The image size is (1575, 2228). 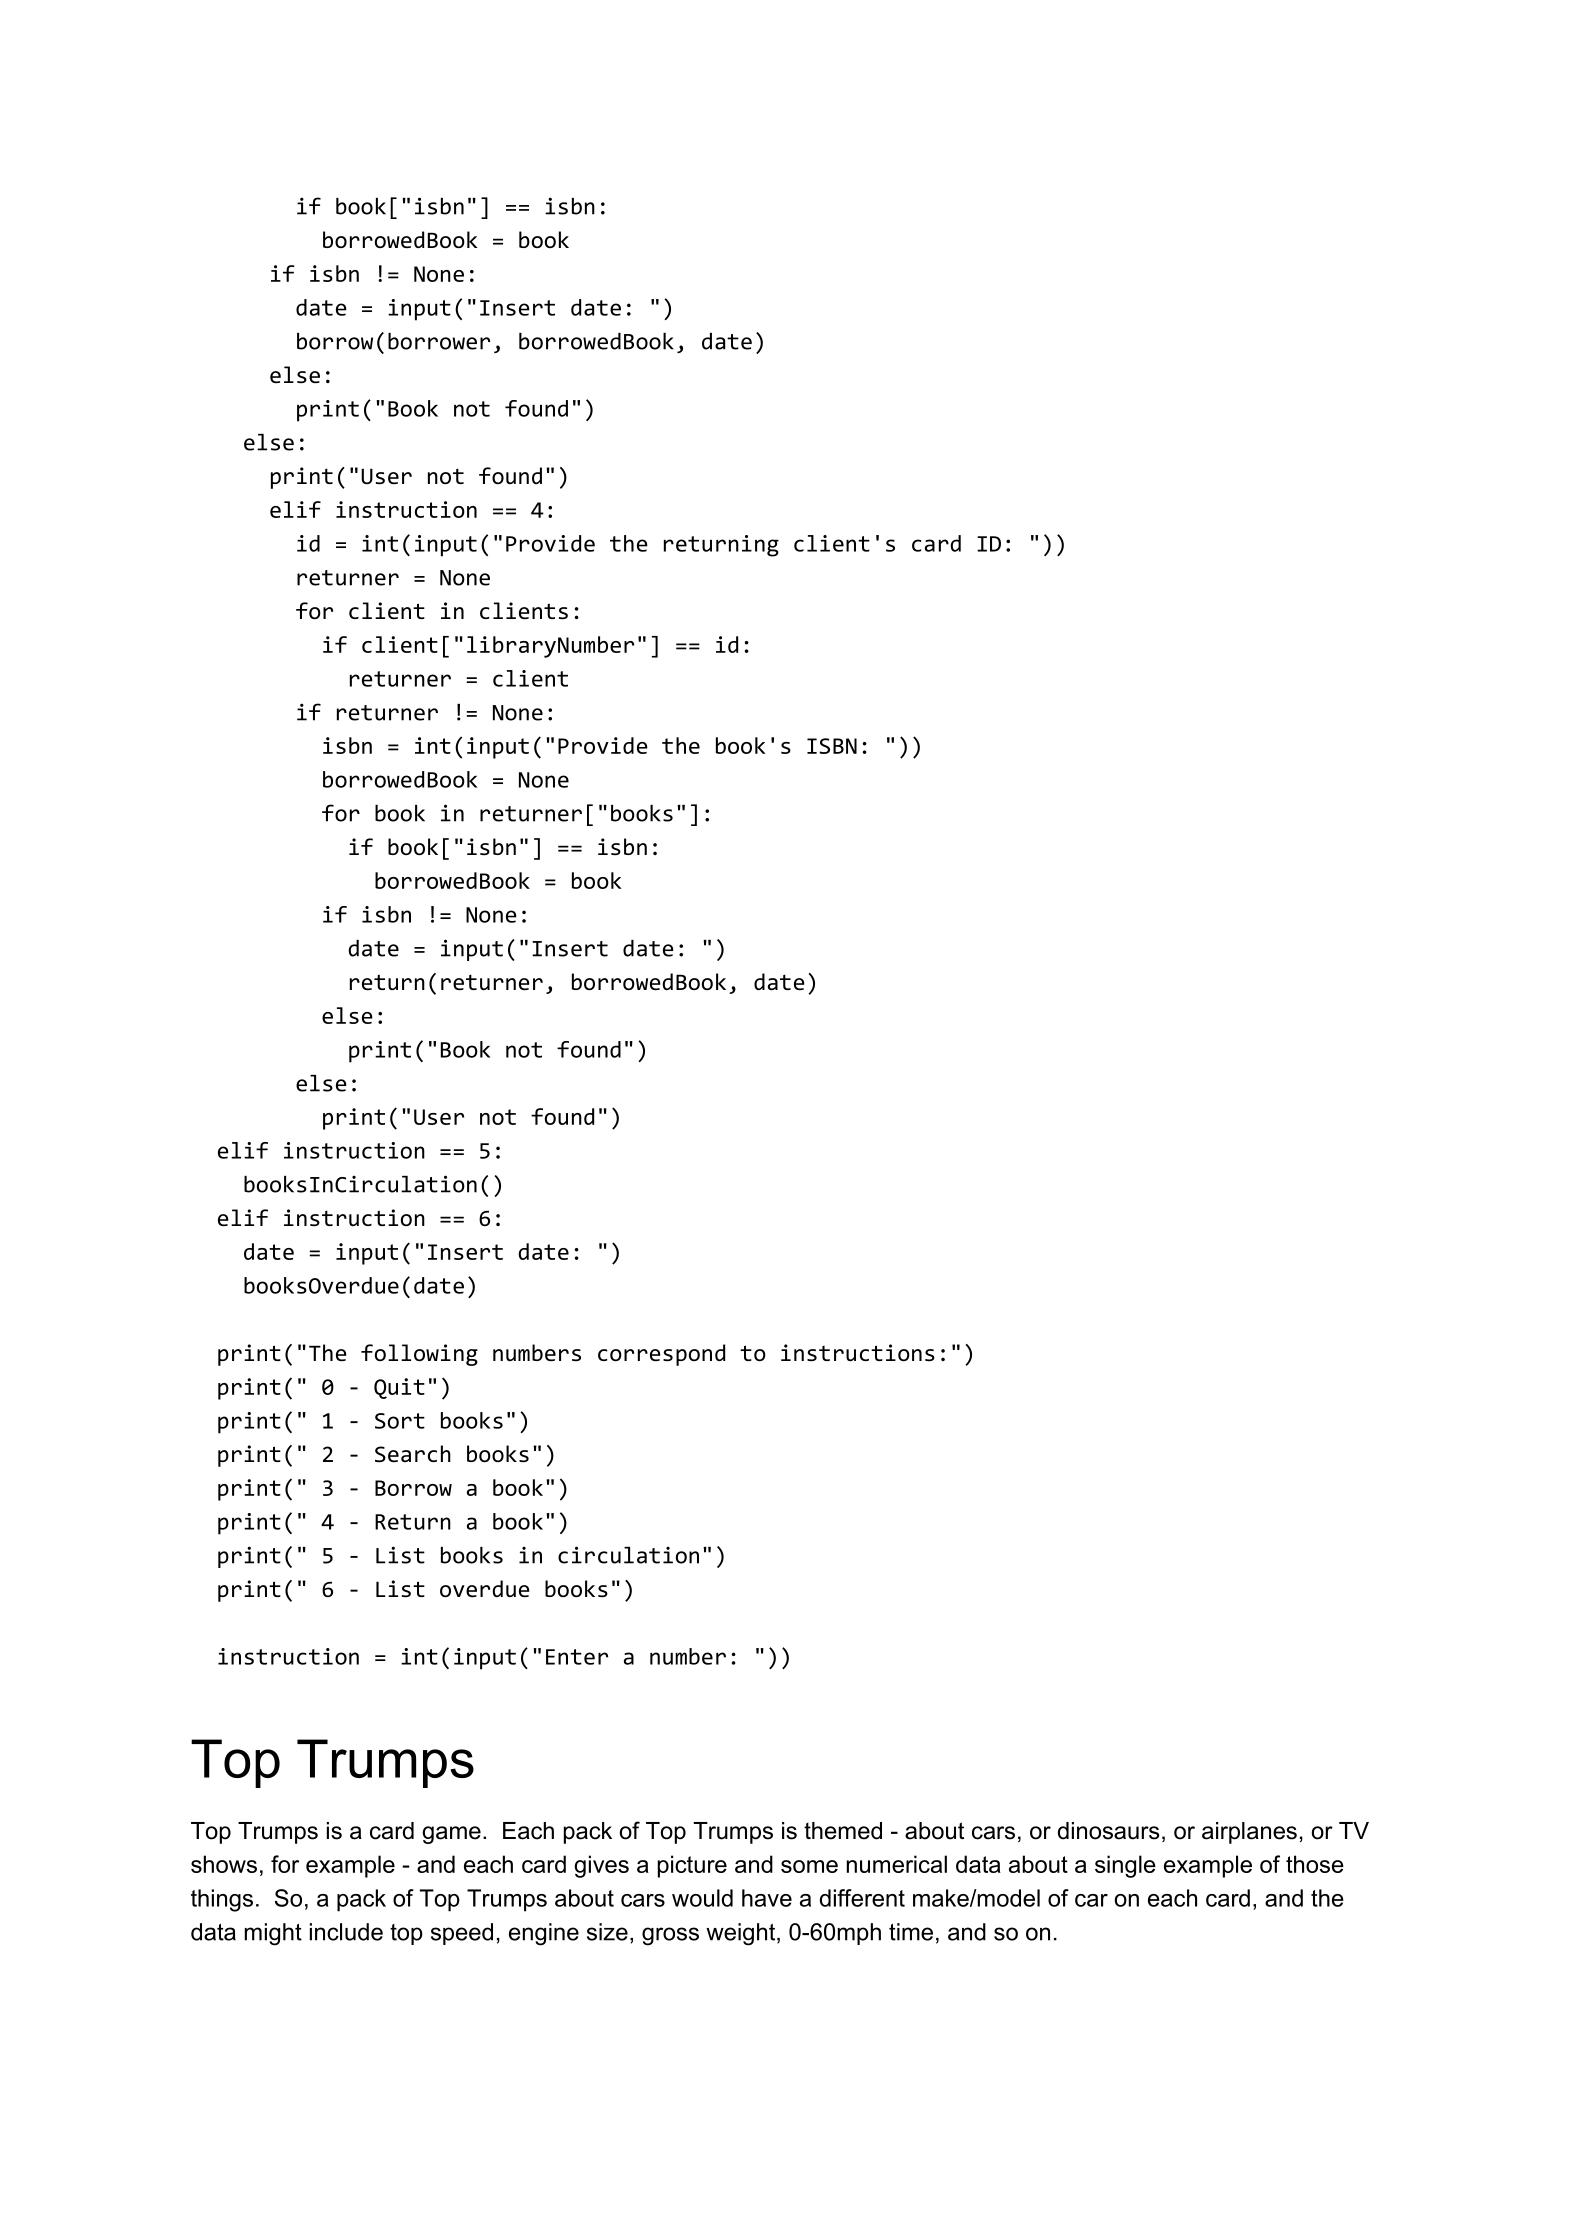 What do you see at coordinates (1125, 1866) in the screenshot?
I see `single` at bounding box center [1125, 1866].
